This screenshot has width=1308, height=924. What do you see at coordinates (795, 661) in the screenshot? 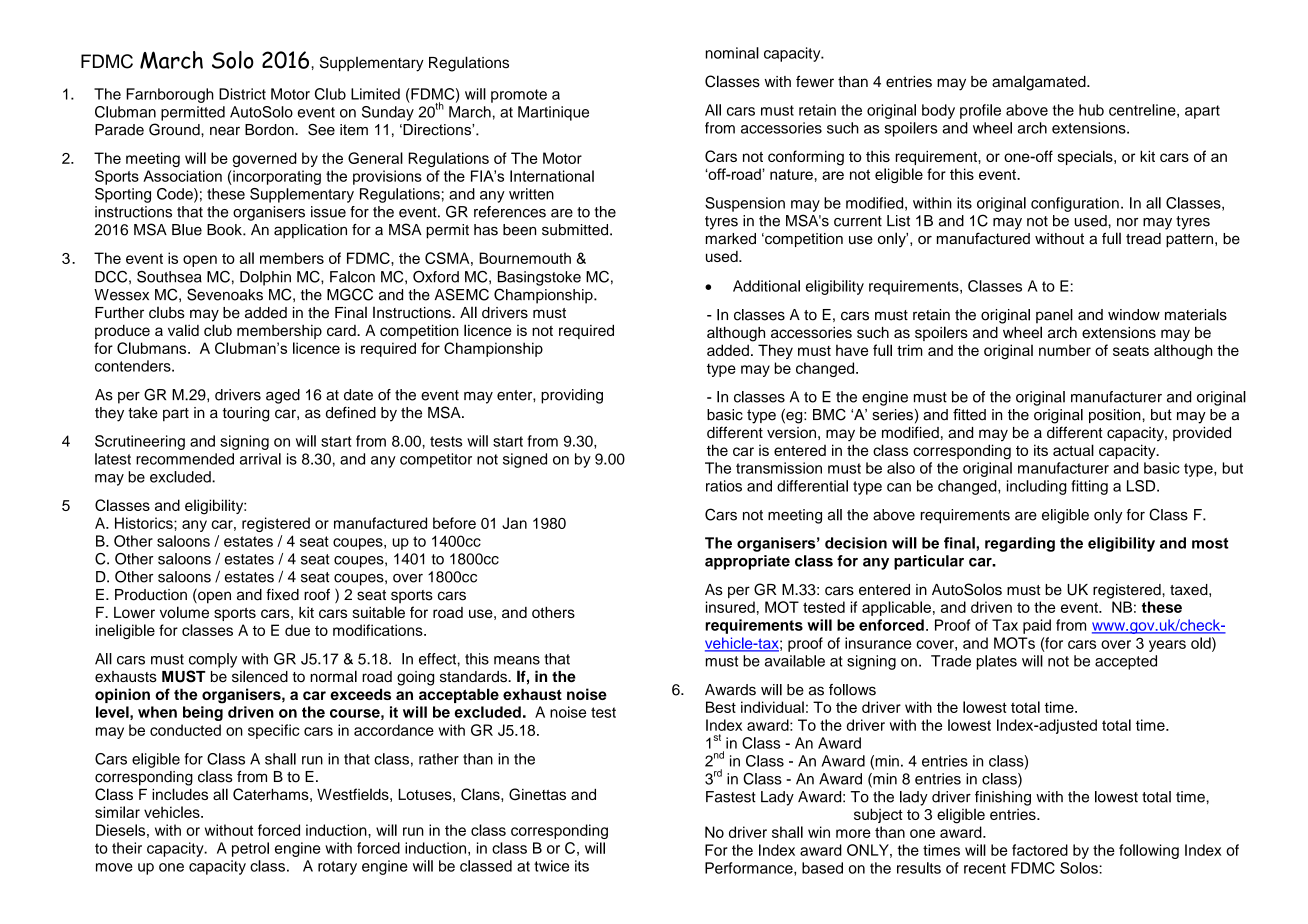
I see `available` at bounding box center [795, 661].
